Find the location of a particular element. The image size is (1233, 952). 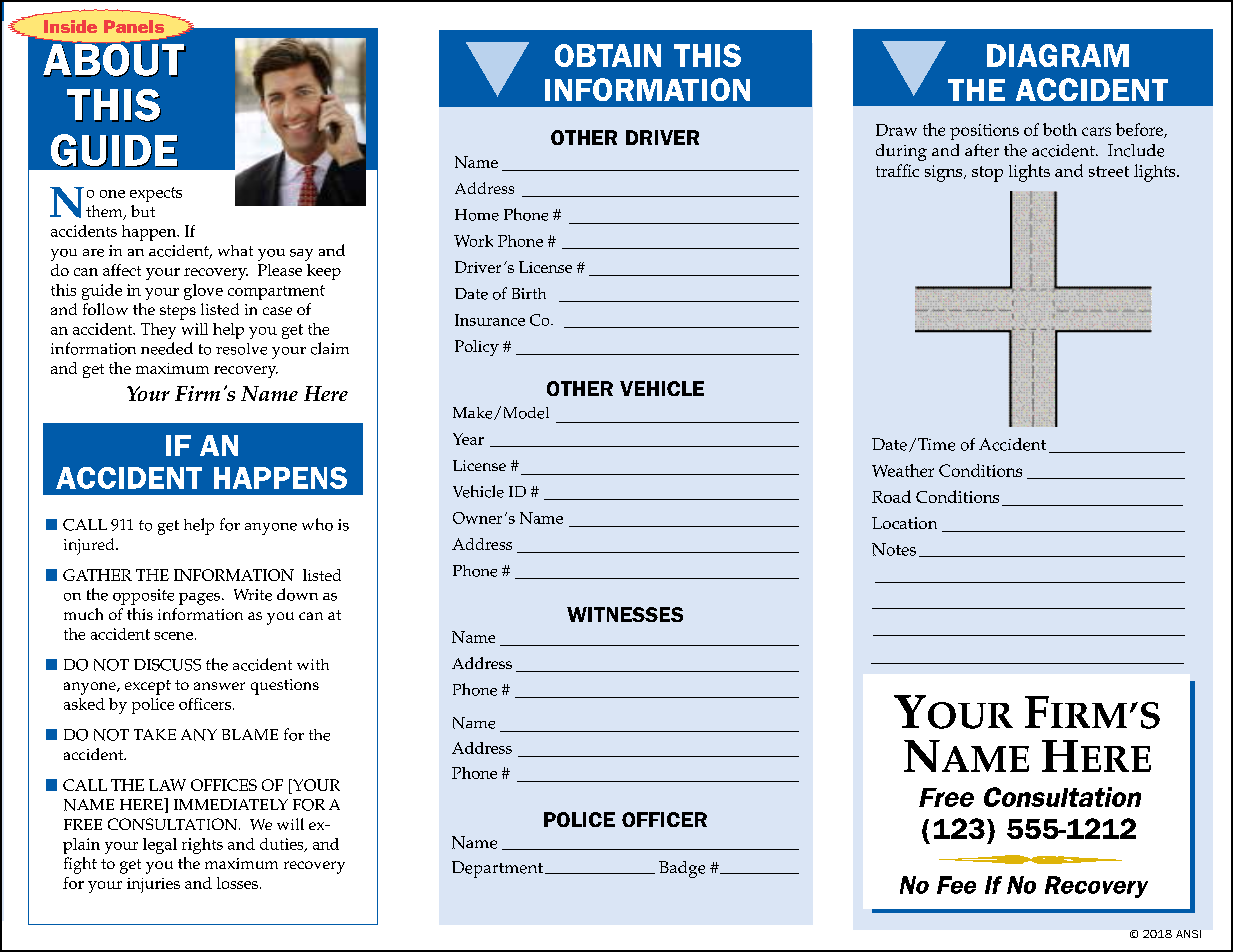

pages is located at coordinates (201, 599).
